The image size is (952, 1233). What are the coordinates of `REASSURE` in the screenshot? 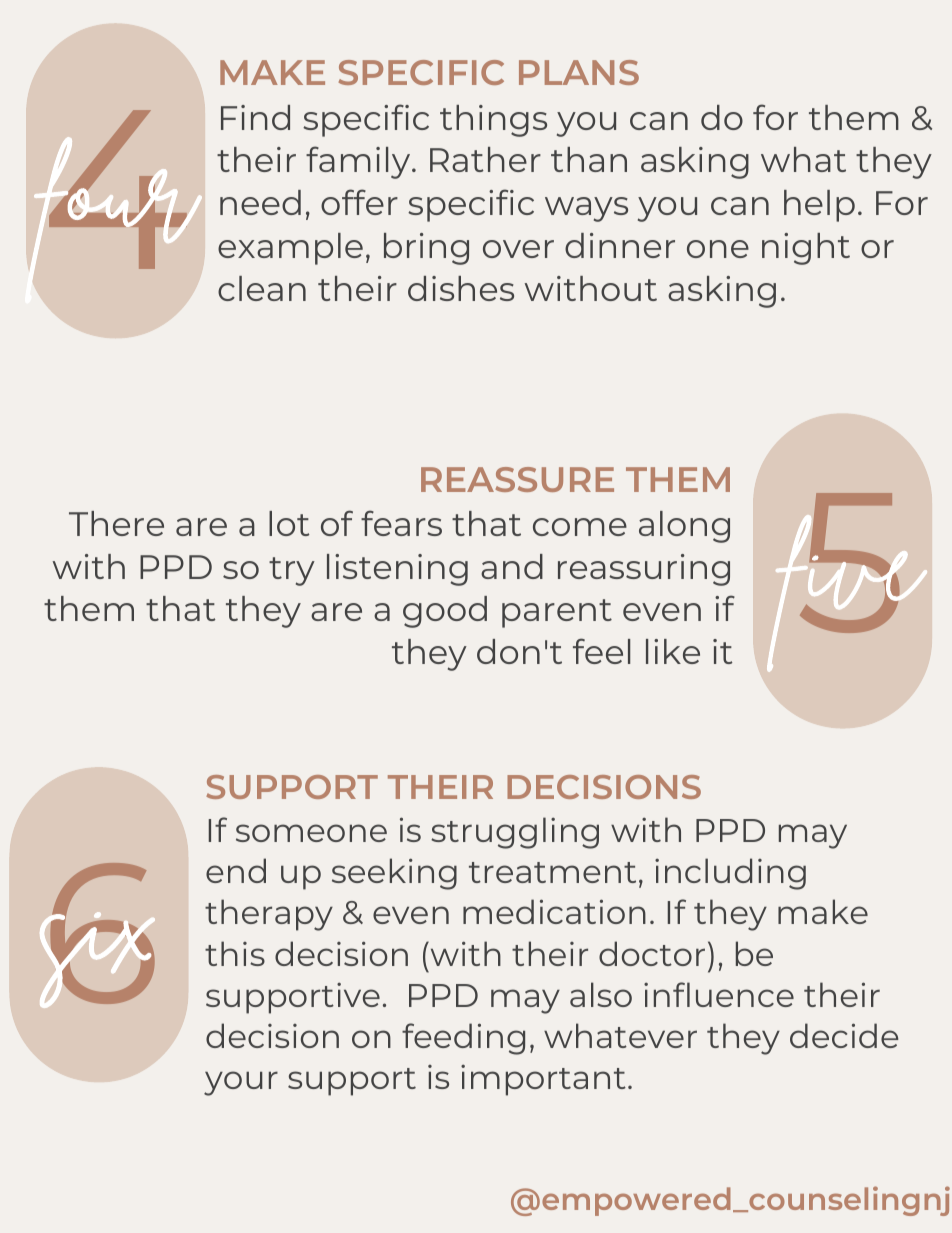 It's located at (517, 479).
